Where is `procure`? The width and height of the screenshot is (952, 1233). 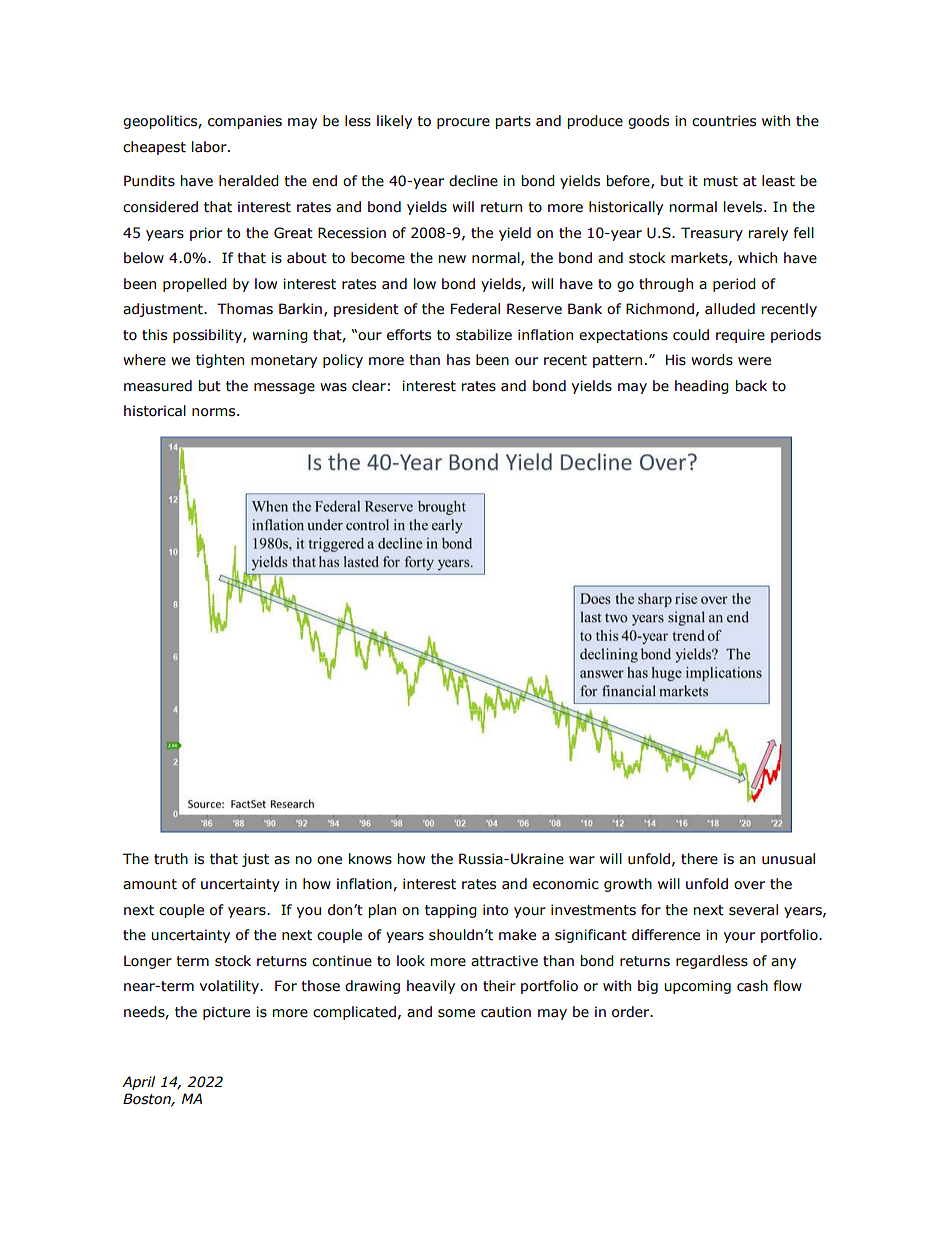 procure is located at coordinates (463, 123).
